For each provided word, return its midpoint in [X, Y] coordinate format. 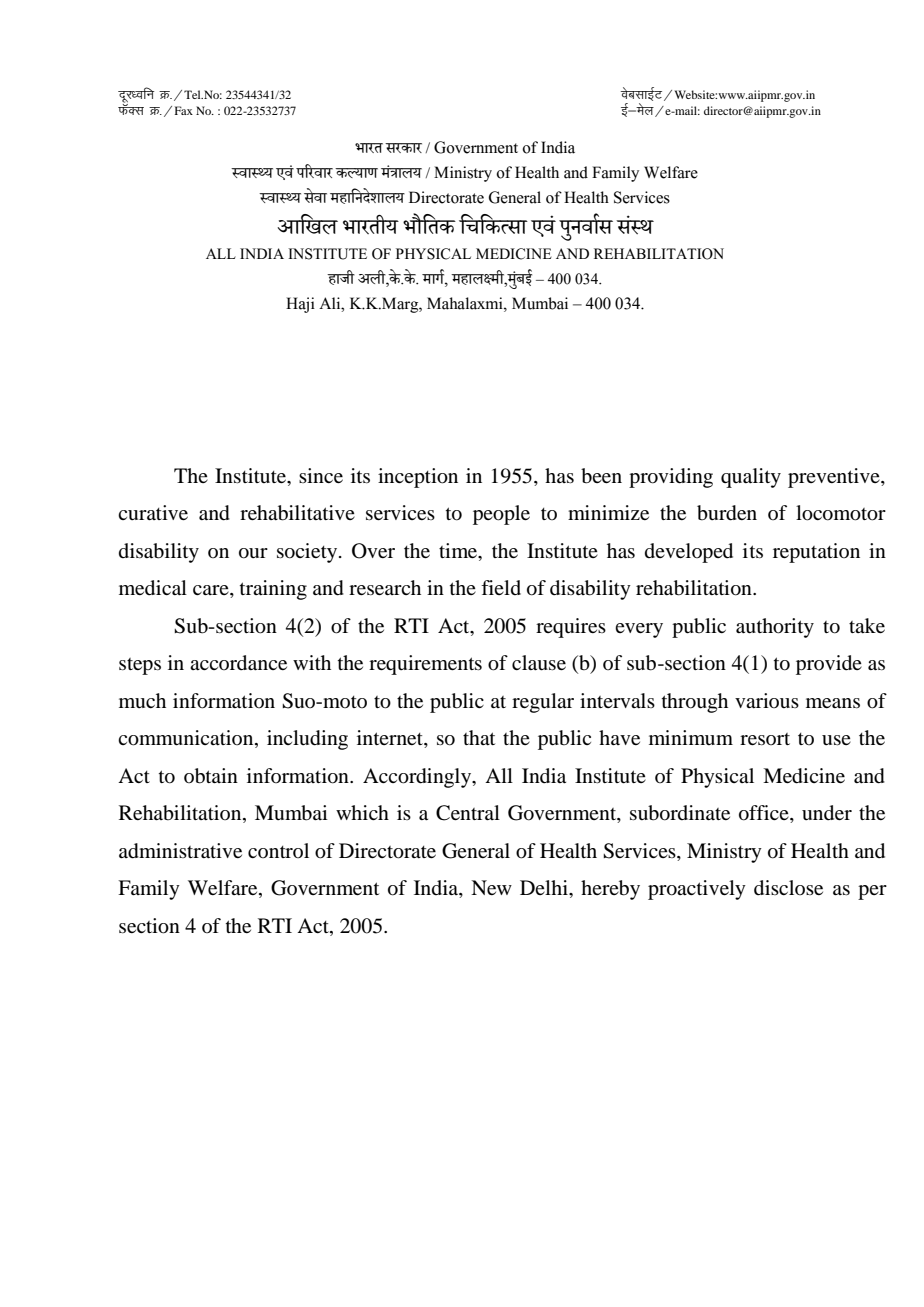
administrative [180, 851]
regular [543, 703]
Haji [300, 305]
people [501, 515]
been [601, 476]
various [767, 700]
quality [751, 478]
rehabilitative [297, 513]
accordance [238, 663]
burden [727, 513]
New [491, 887]
